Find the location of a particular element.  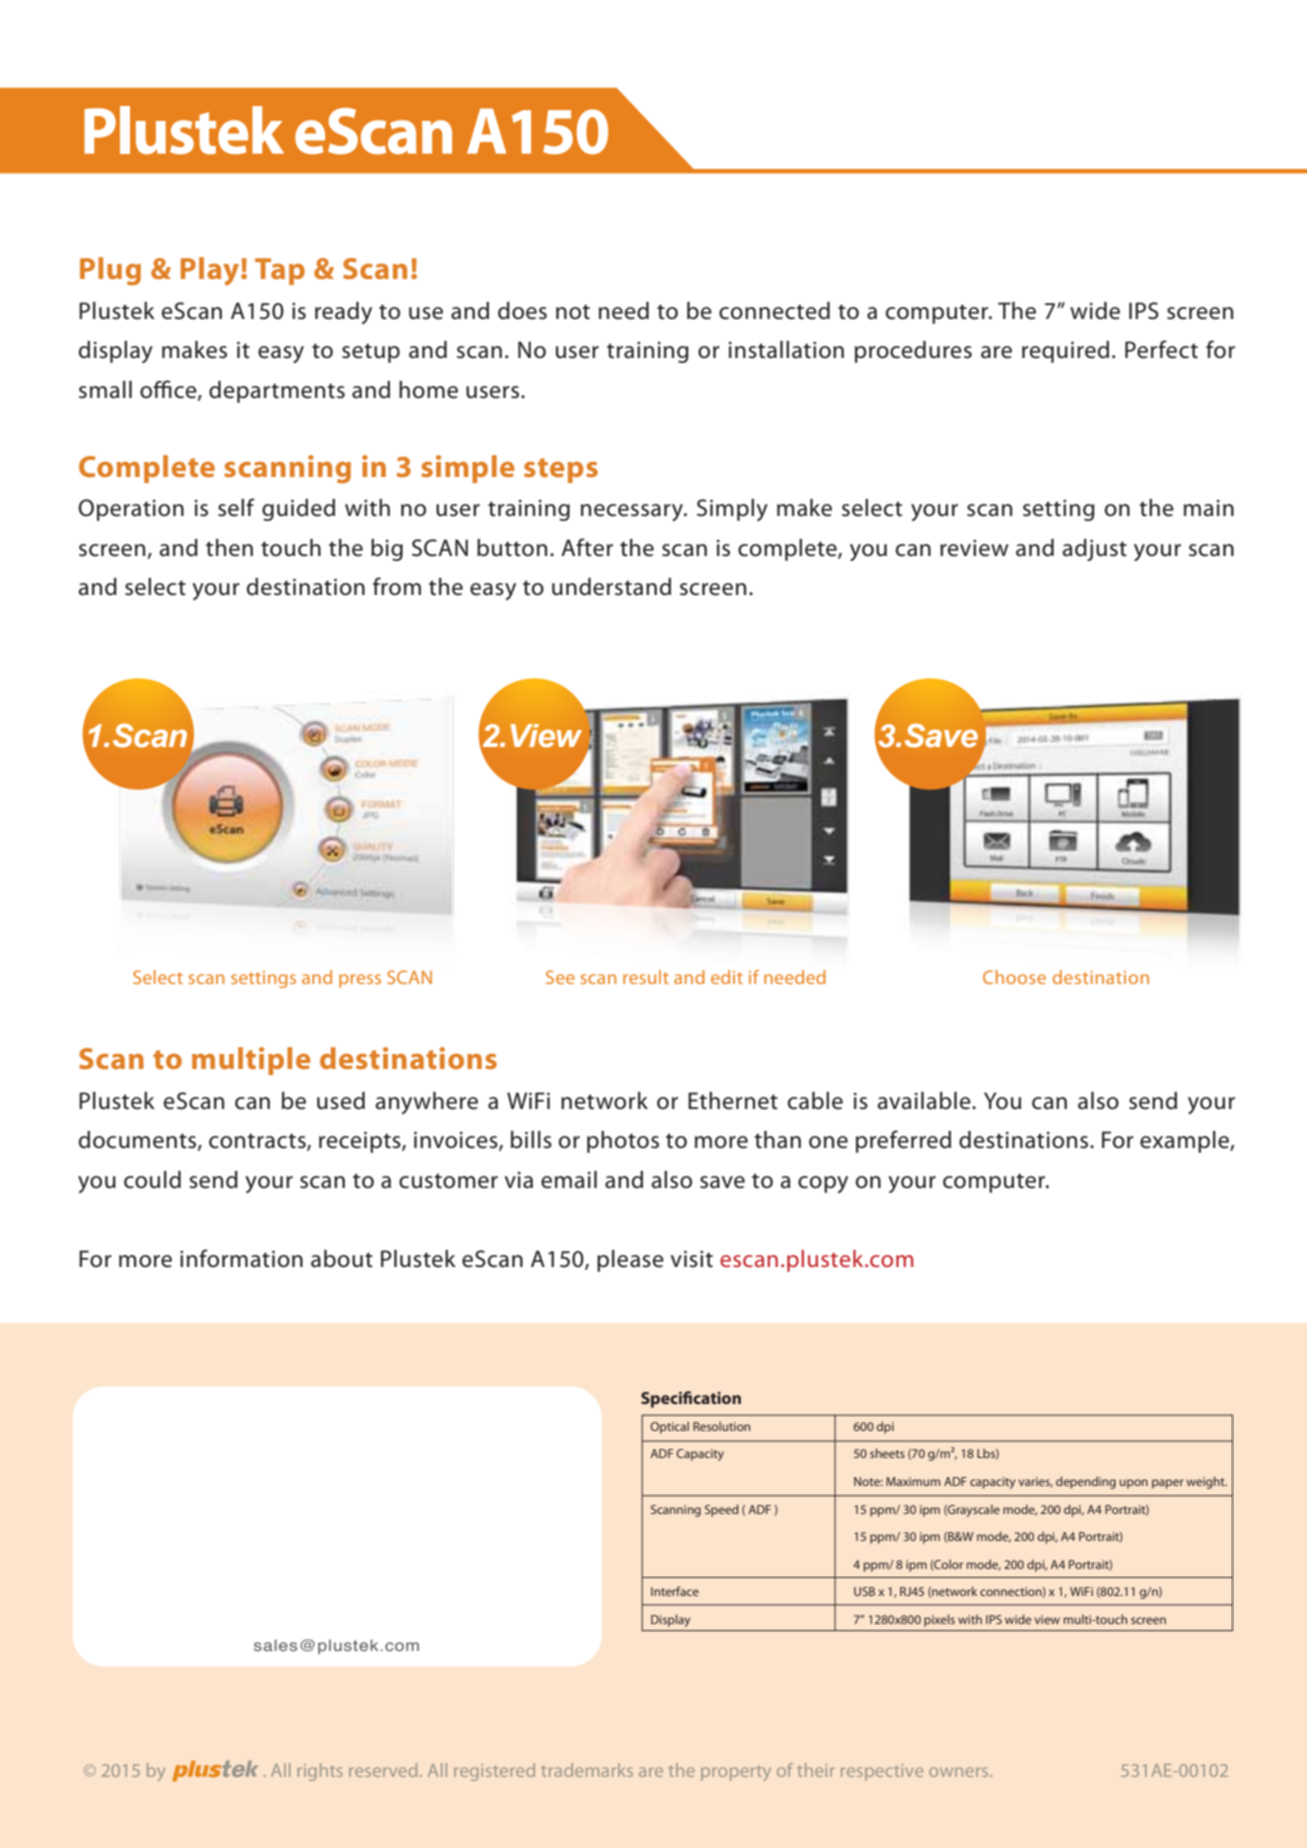

owners is located at coordinates (960, 1772).
